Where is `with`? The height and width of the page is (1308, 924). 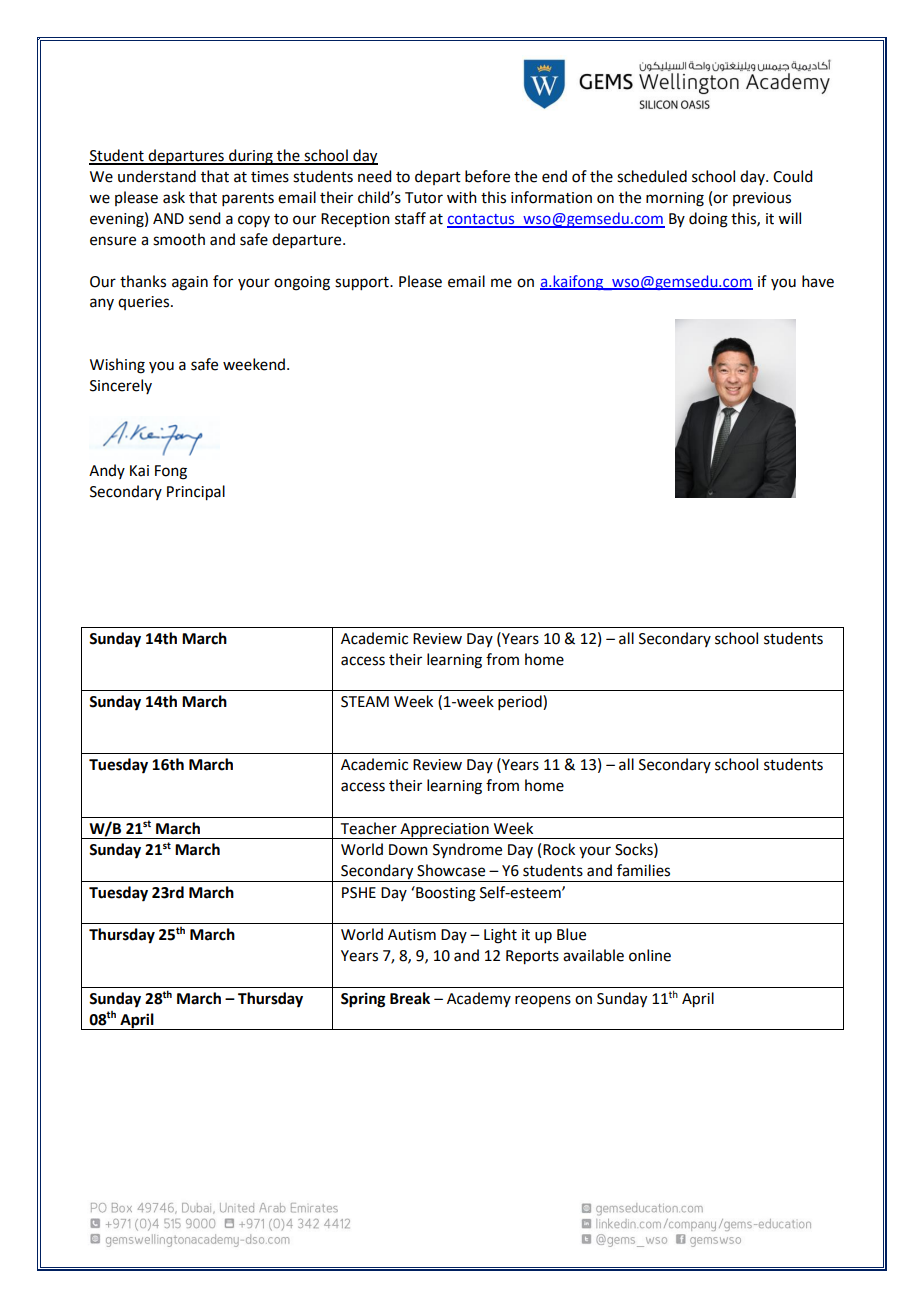
with is located at coordinates (462, 197).
